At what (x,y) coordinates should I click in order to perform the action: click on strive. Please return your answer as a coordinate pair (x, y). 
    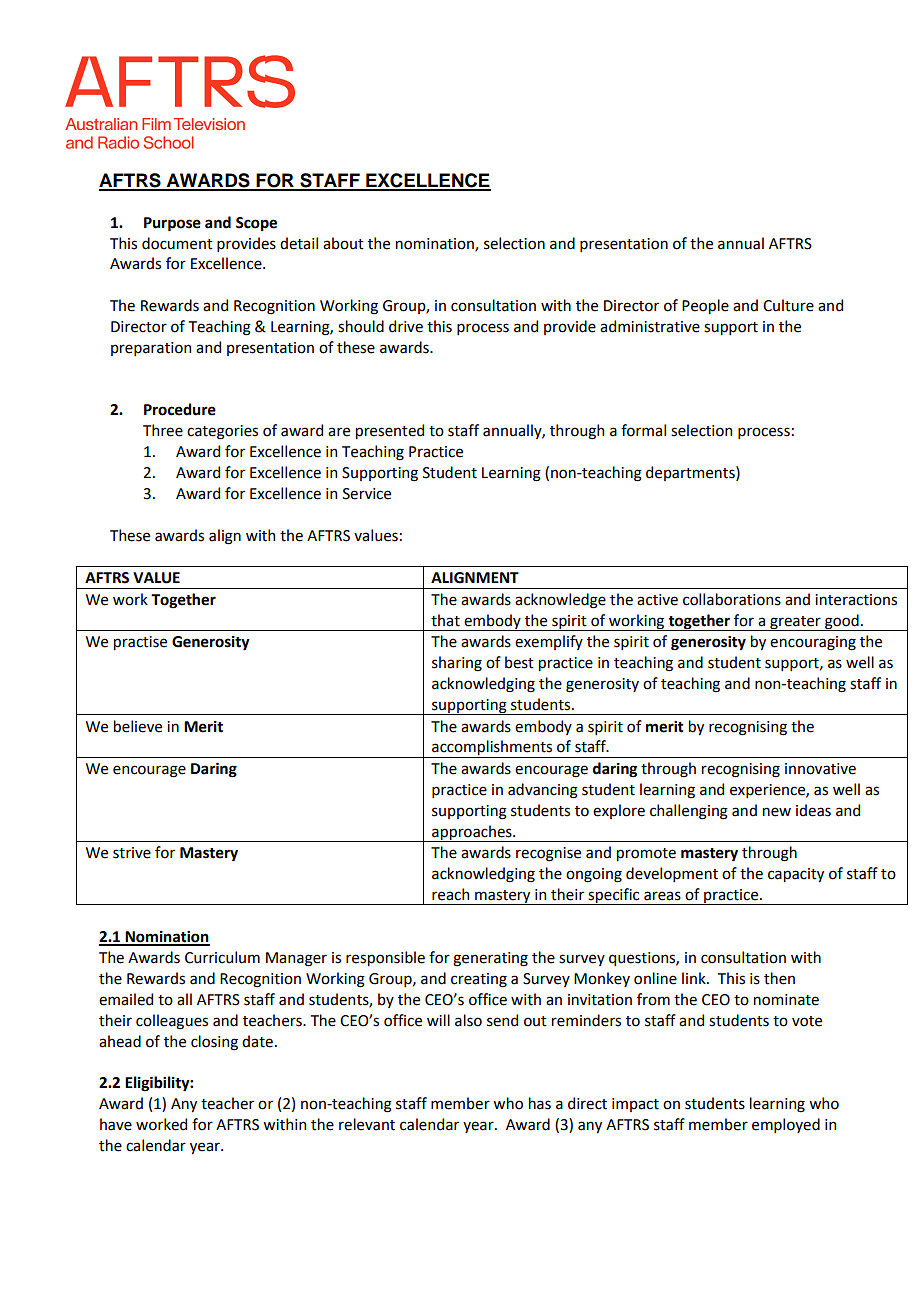
    Looking at the image, I should click on (132, 853).
